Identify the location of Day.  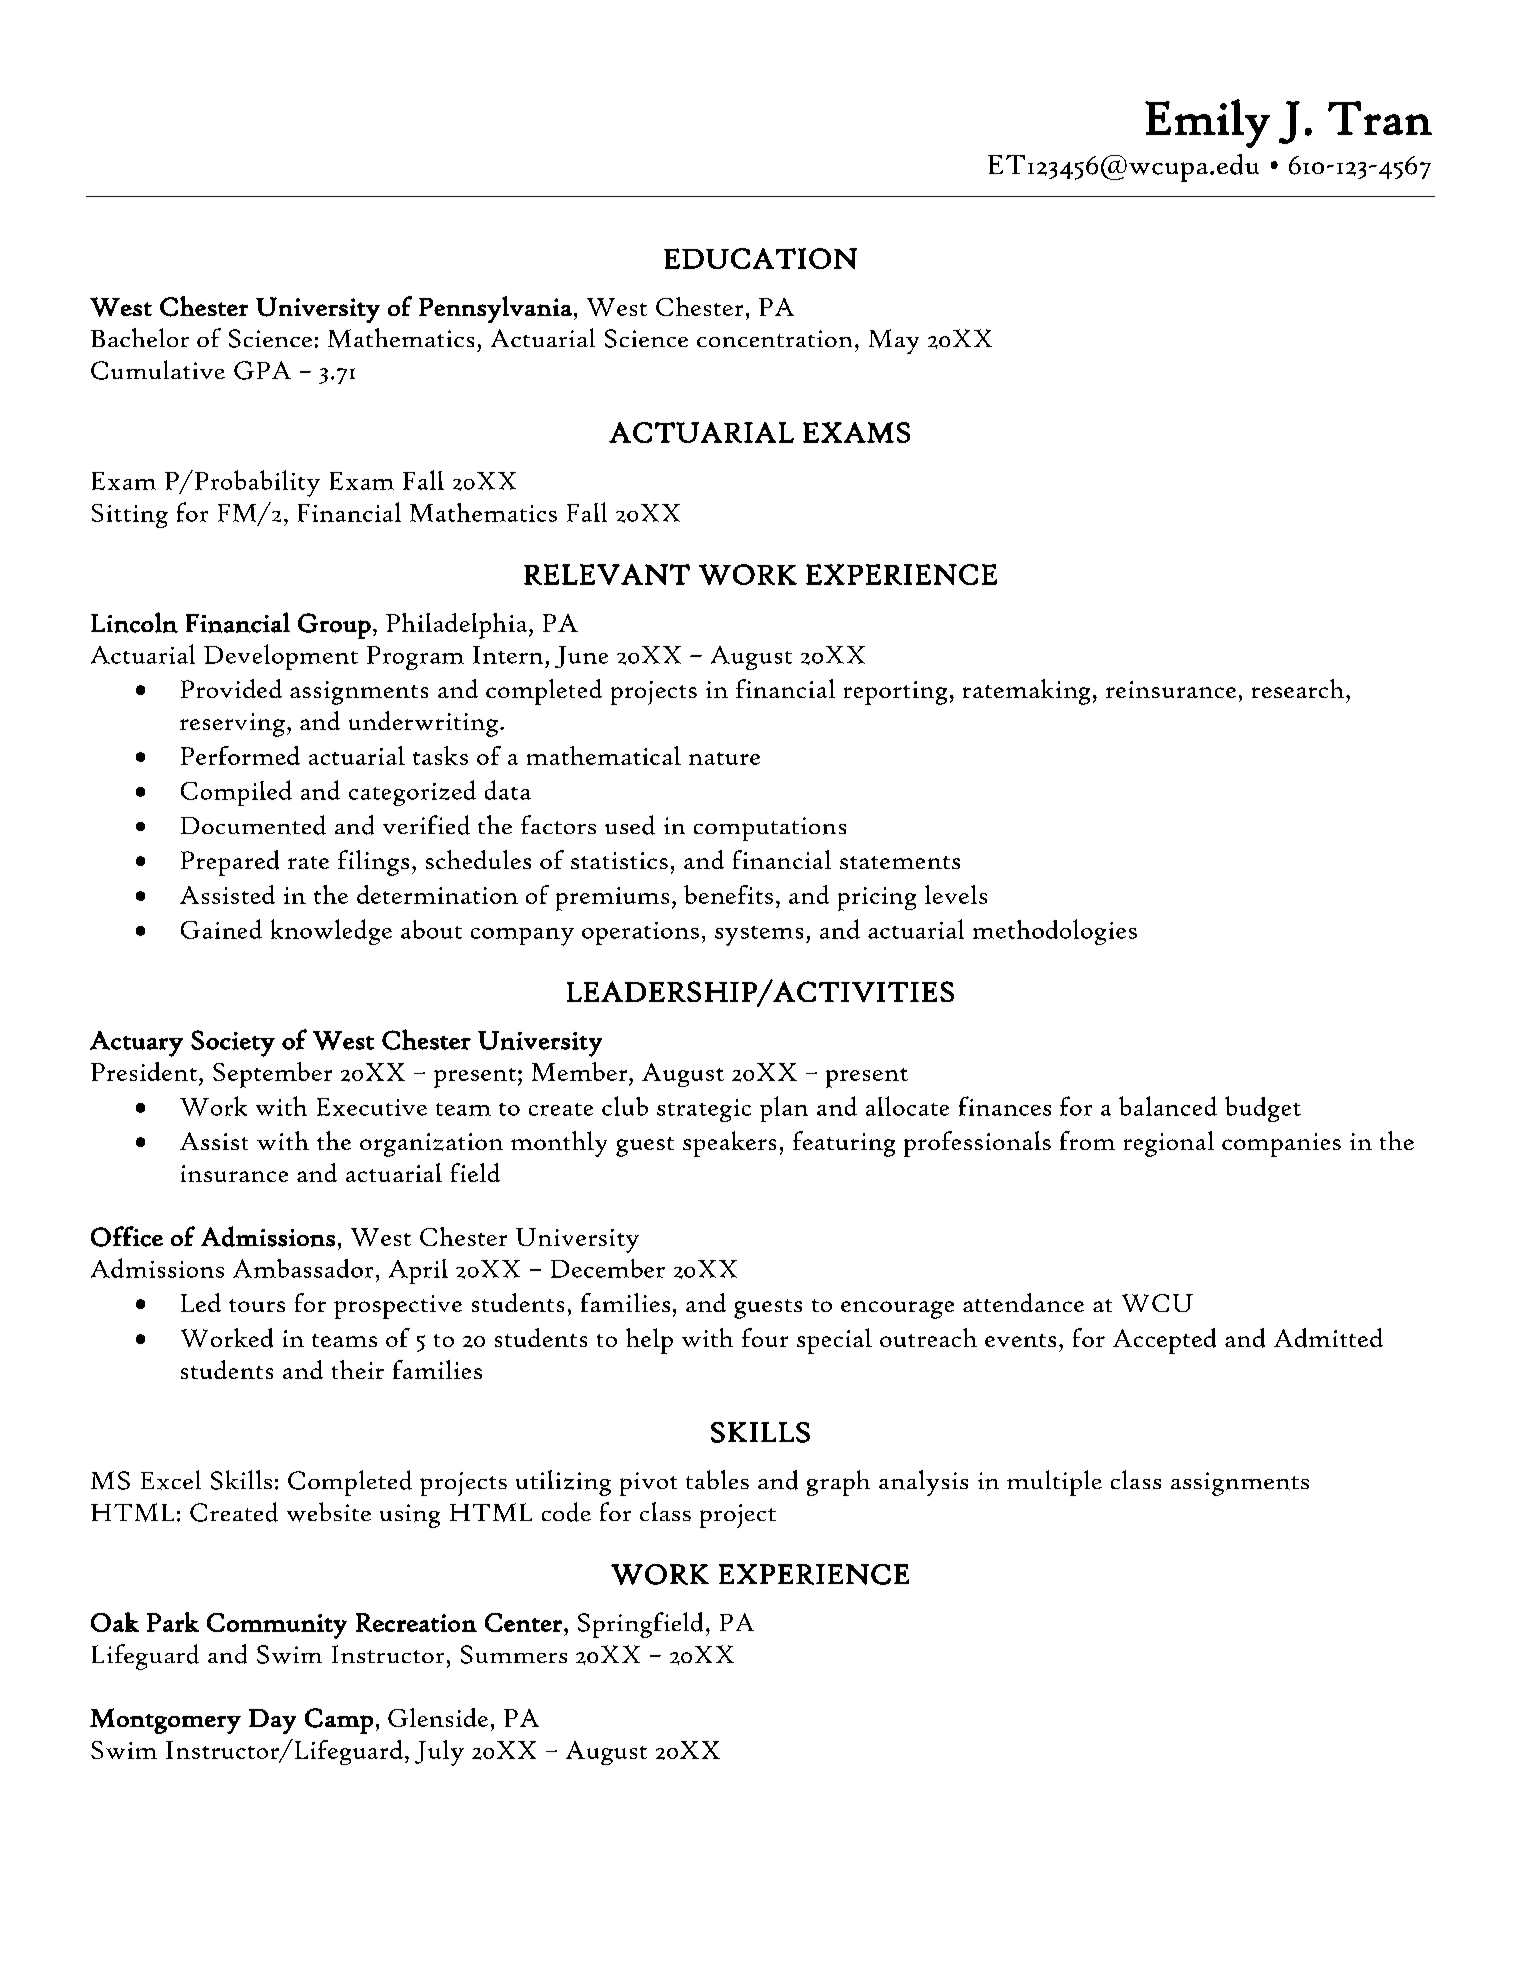
(272, 1721).
